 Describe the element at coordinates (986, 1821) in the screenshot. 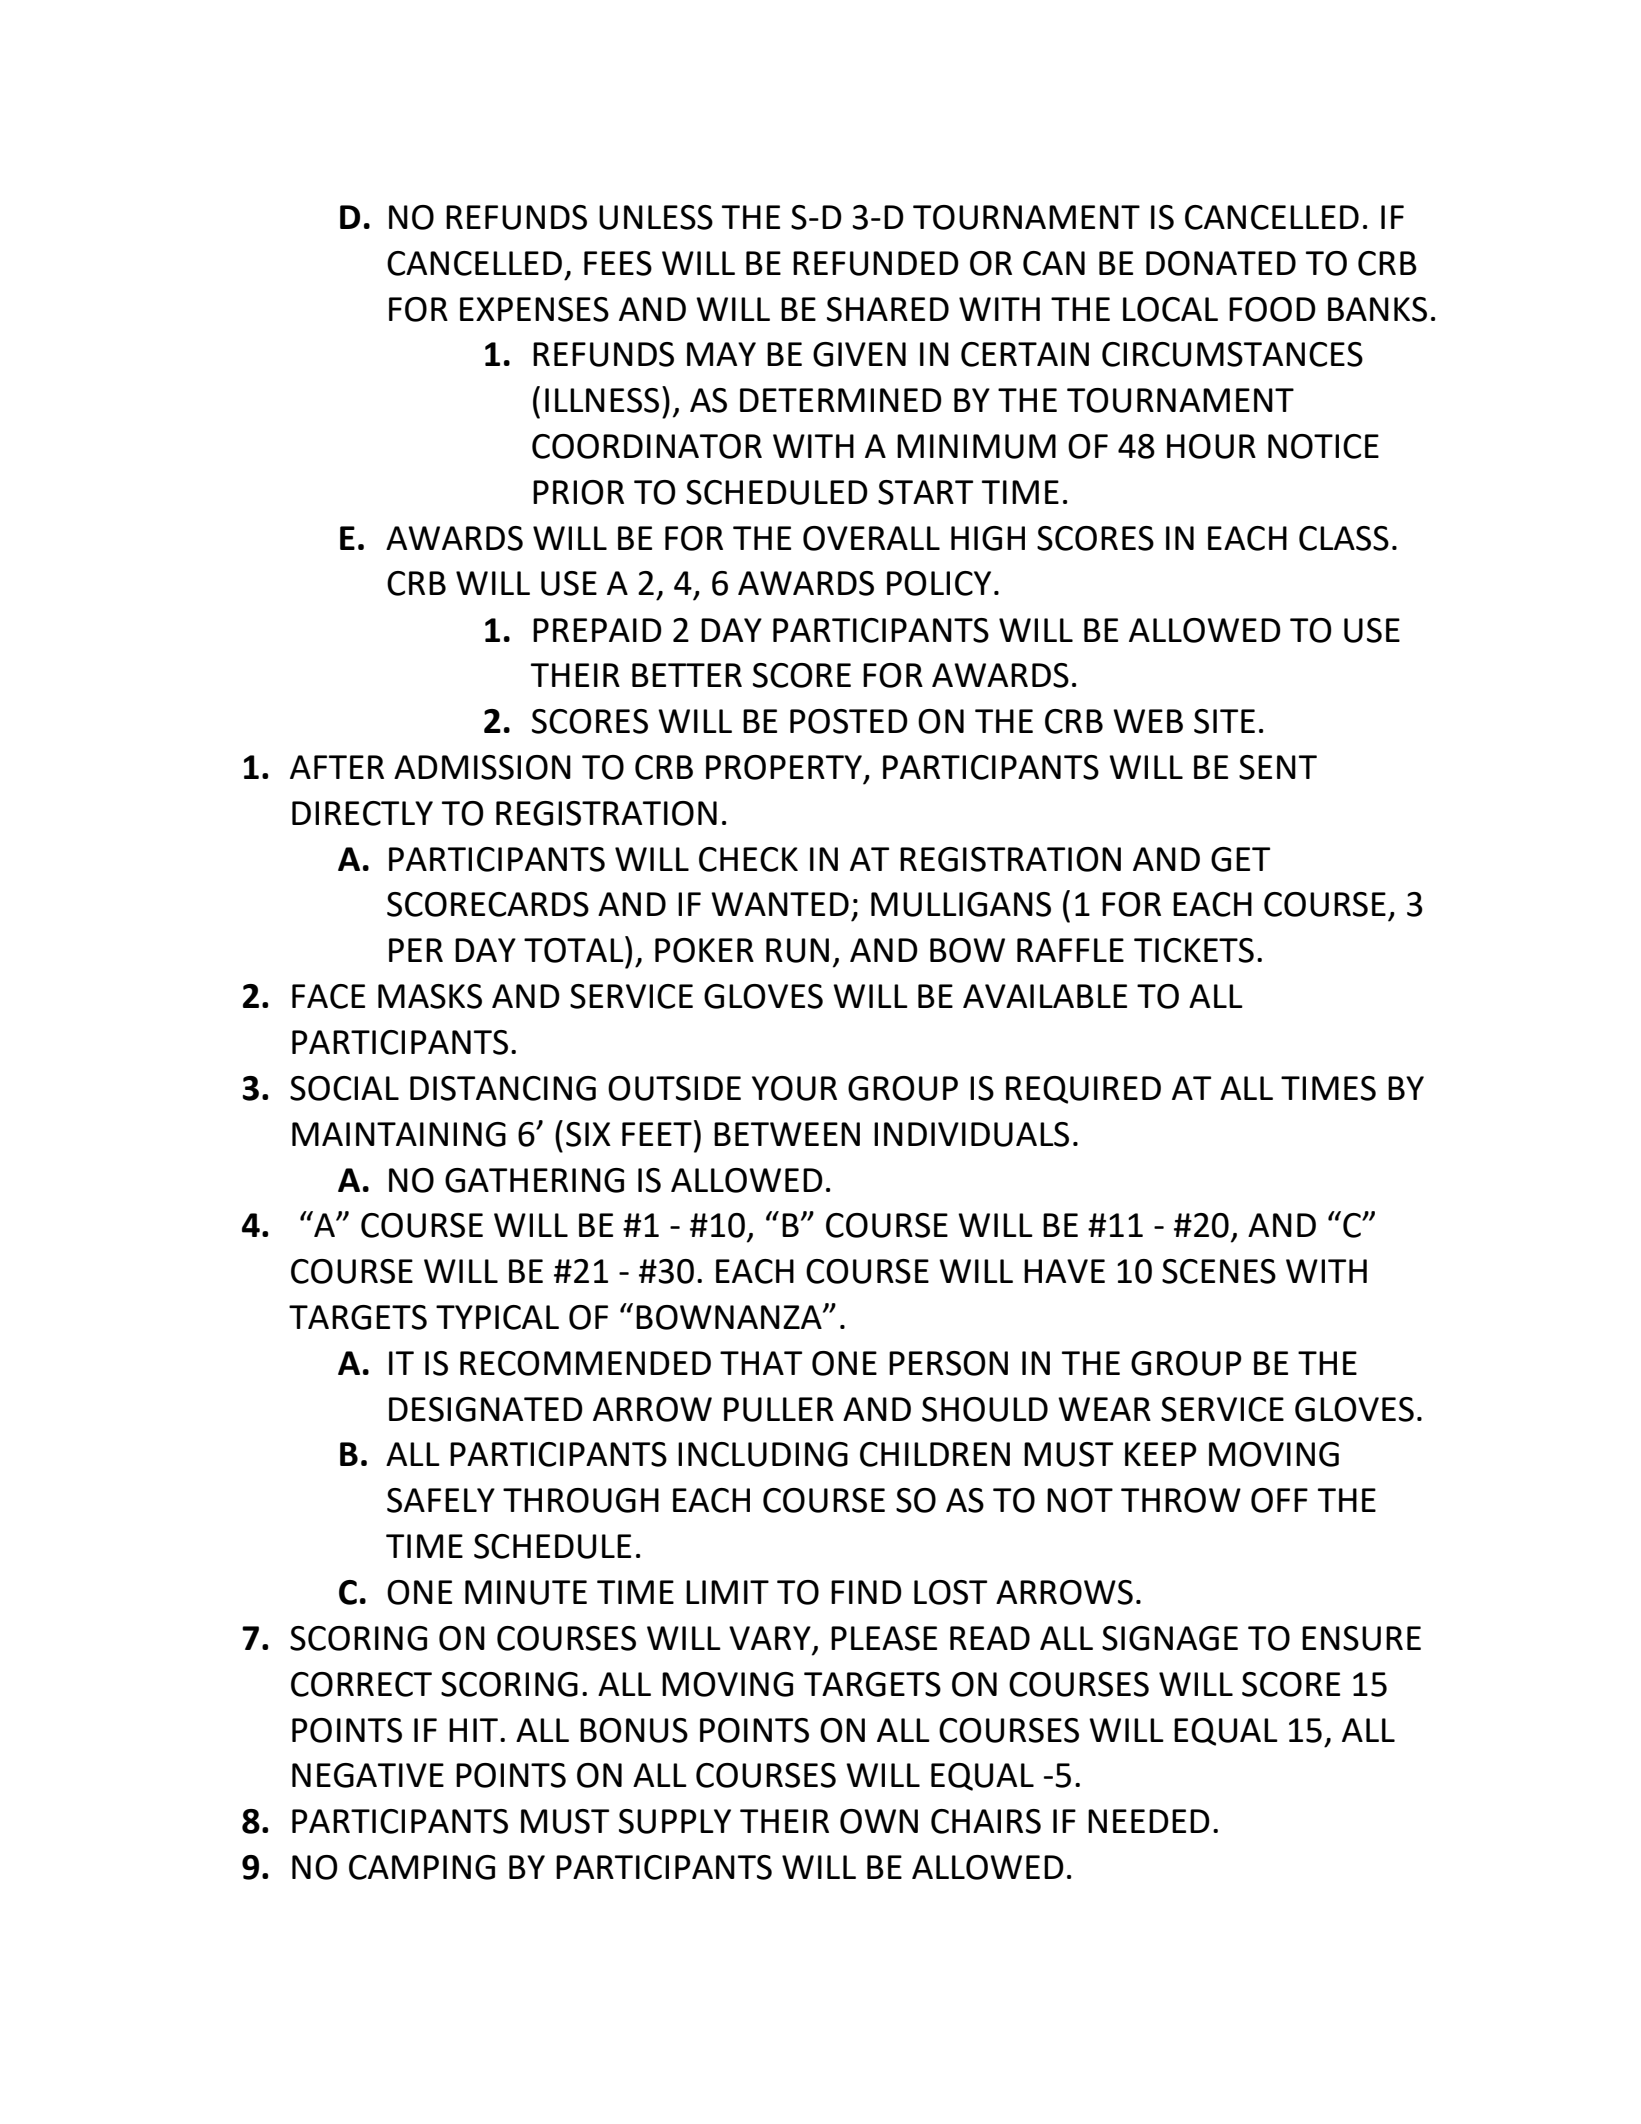

I see `CHAIRS` at that location.
